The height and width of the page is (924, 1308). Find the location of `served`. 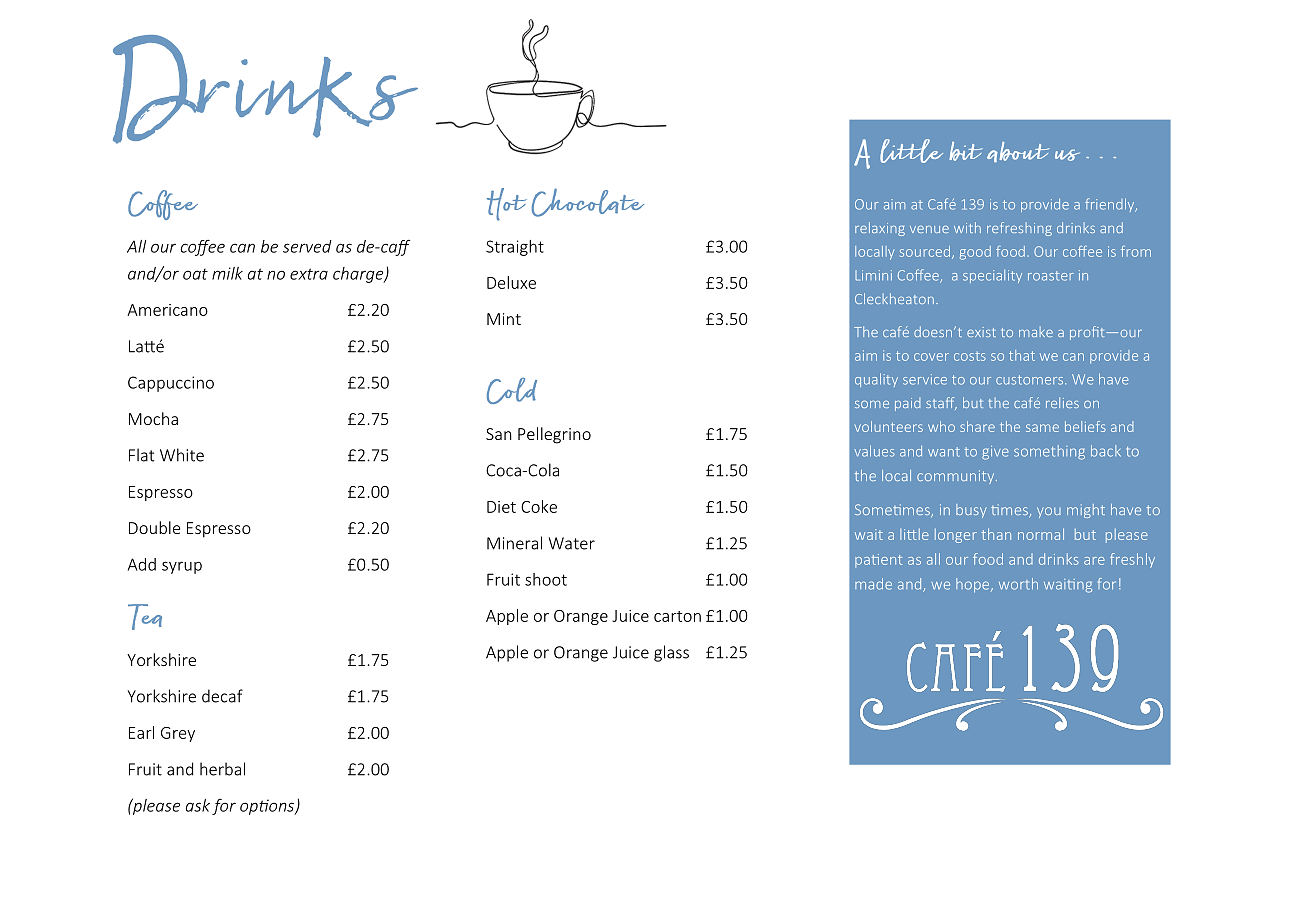

served is located at coordinates (307, 246).
